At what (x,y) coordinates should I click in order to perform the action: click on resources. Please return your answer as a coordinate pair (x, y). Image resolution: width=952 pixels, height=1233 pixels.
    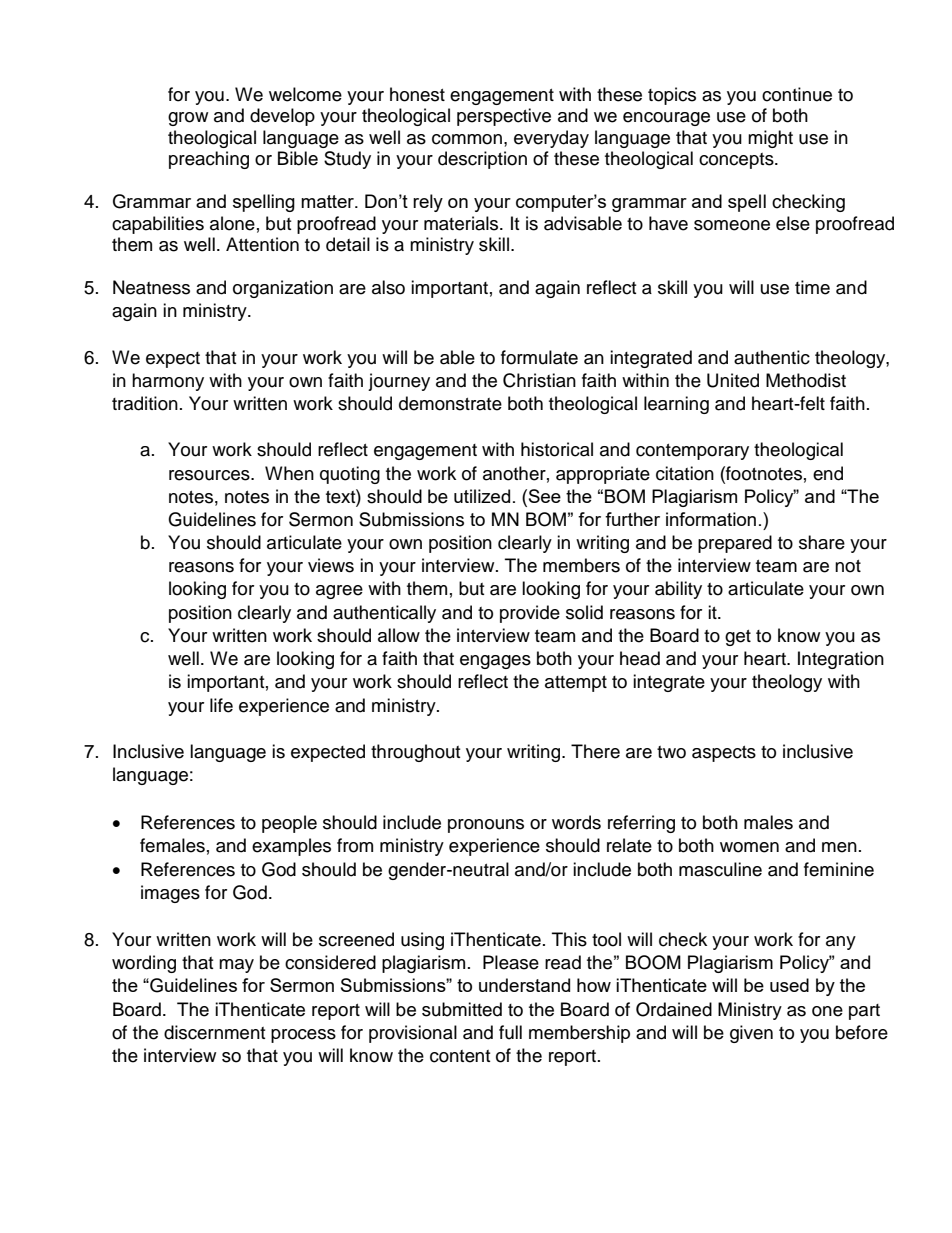
    Looking at the image, I should click on (210, 475).
